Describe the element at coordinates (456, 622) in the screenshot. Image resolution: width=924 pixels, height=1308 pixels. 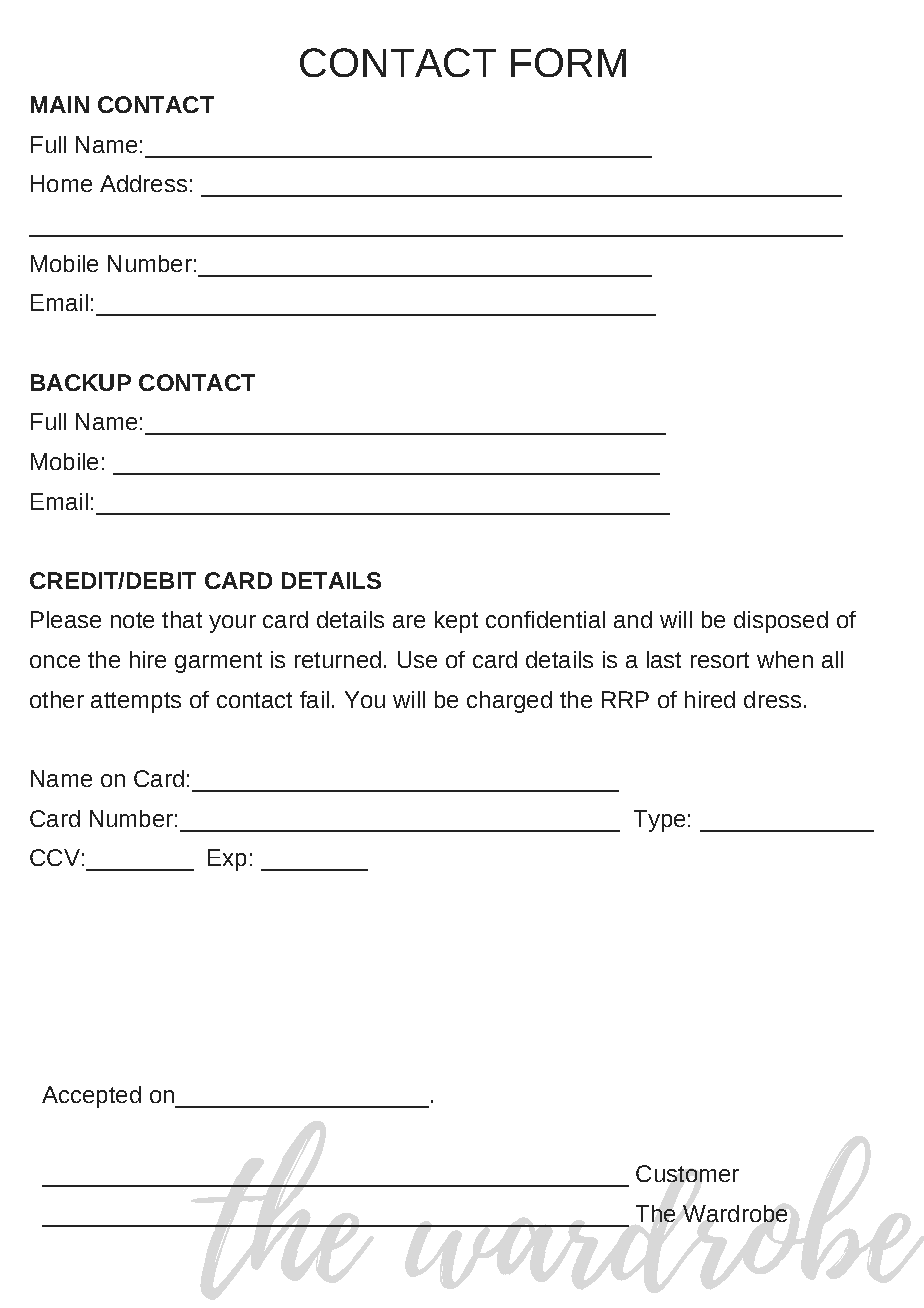
I see `kept` at that location.
